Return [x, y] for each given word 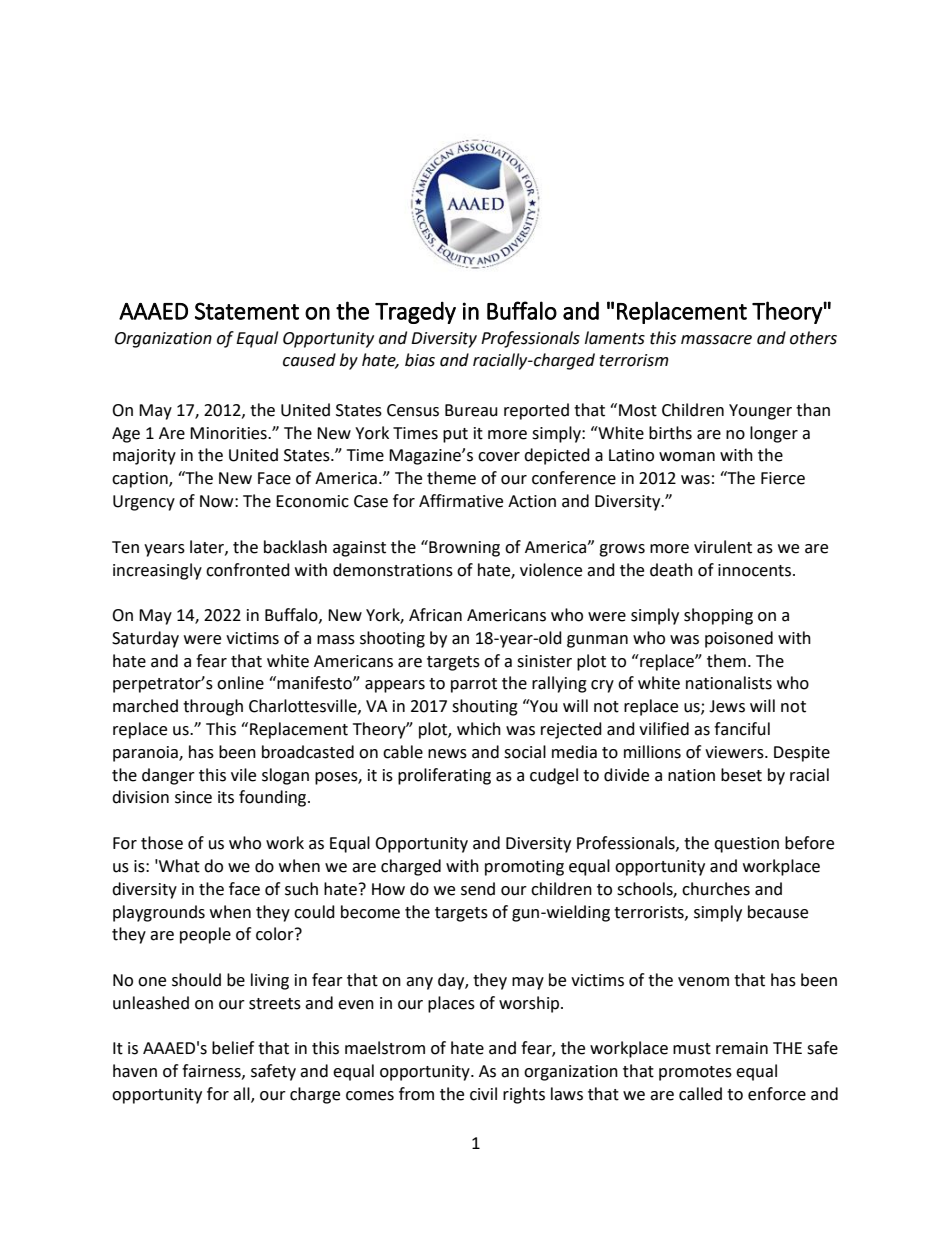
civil [483, 1094]
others [813, 338]
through [213, 707]
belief [233, 1048]
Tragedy [415, 312]
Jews [727, 706]
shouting [485, 707]
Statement [247, 311]
